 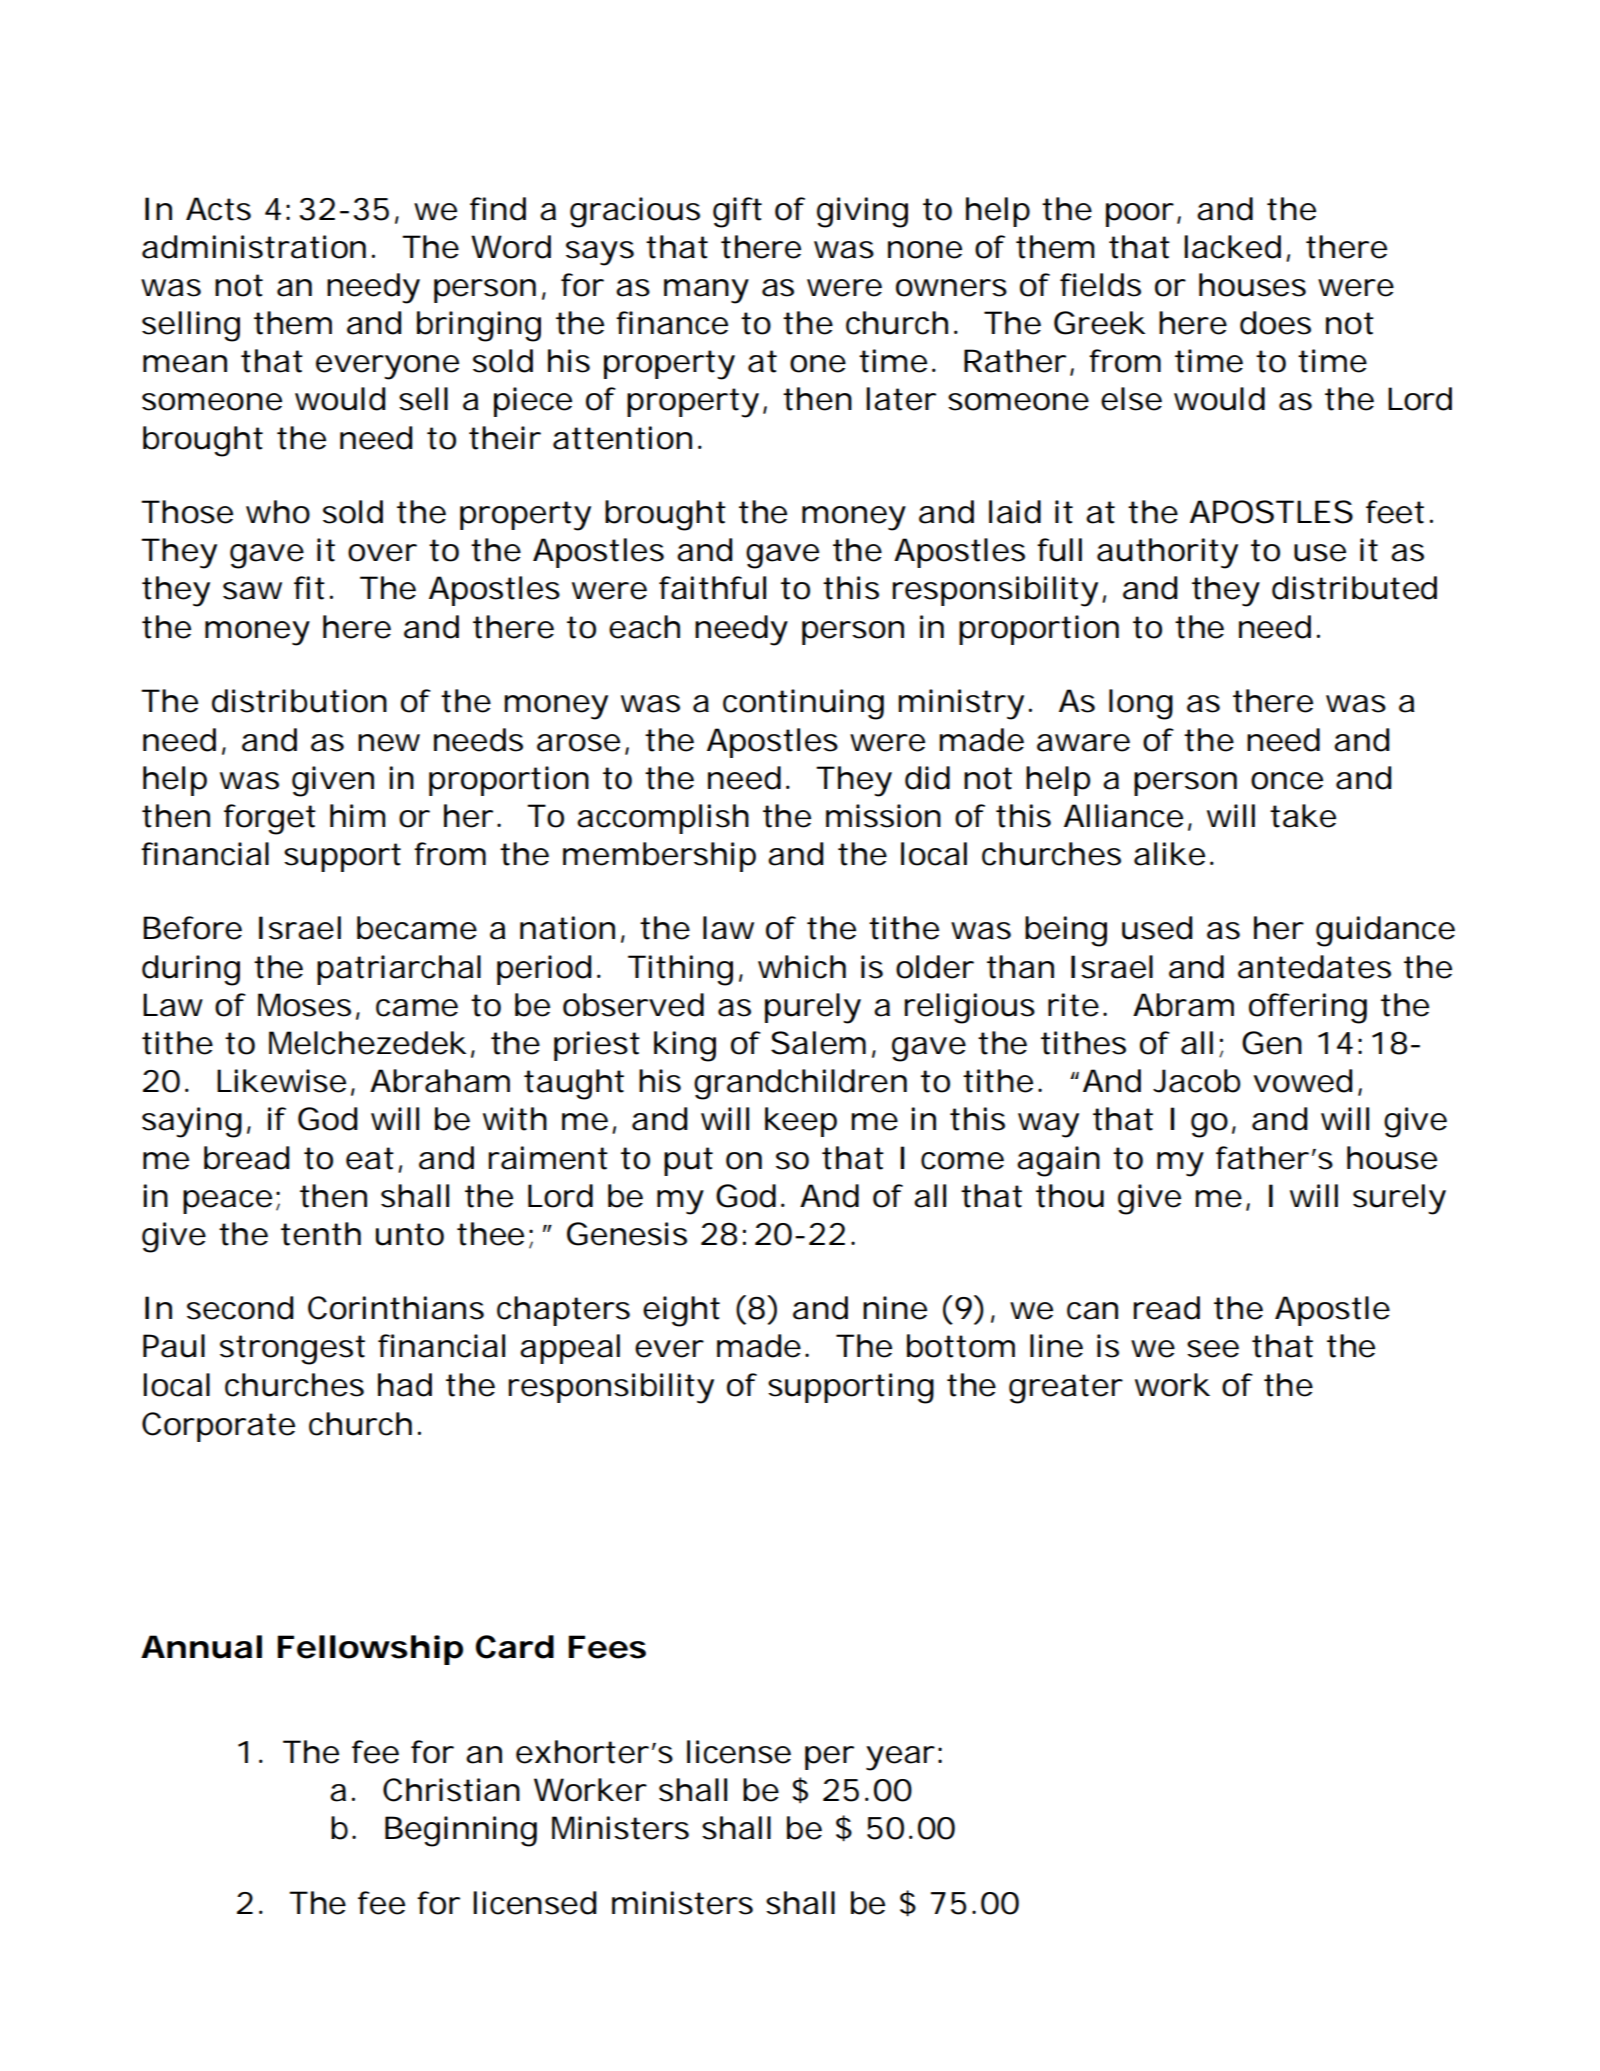 I want to click on once, so click(x=1287, y=781).
